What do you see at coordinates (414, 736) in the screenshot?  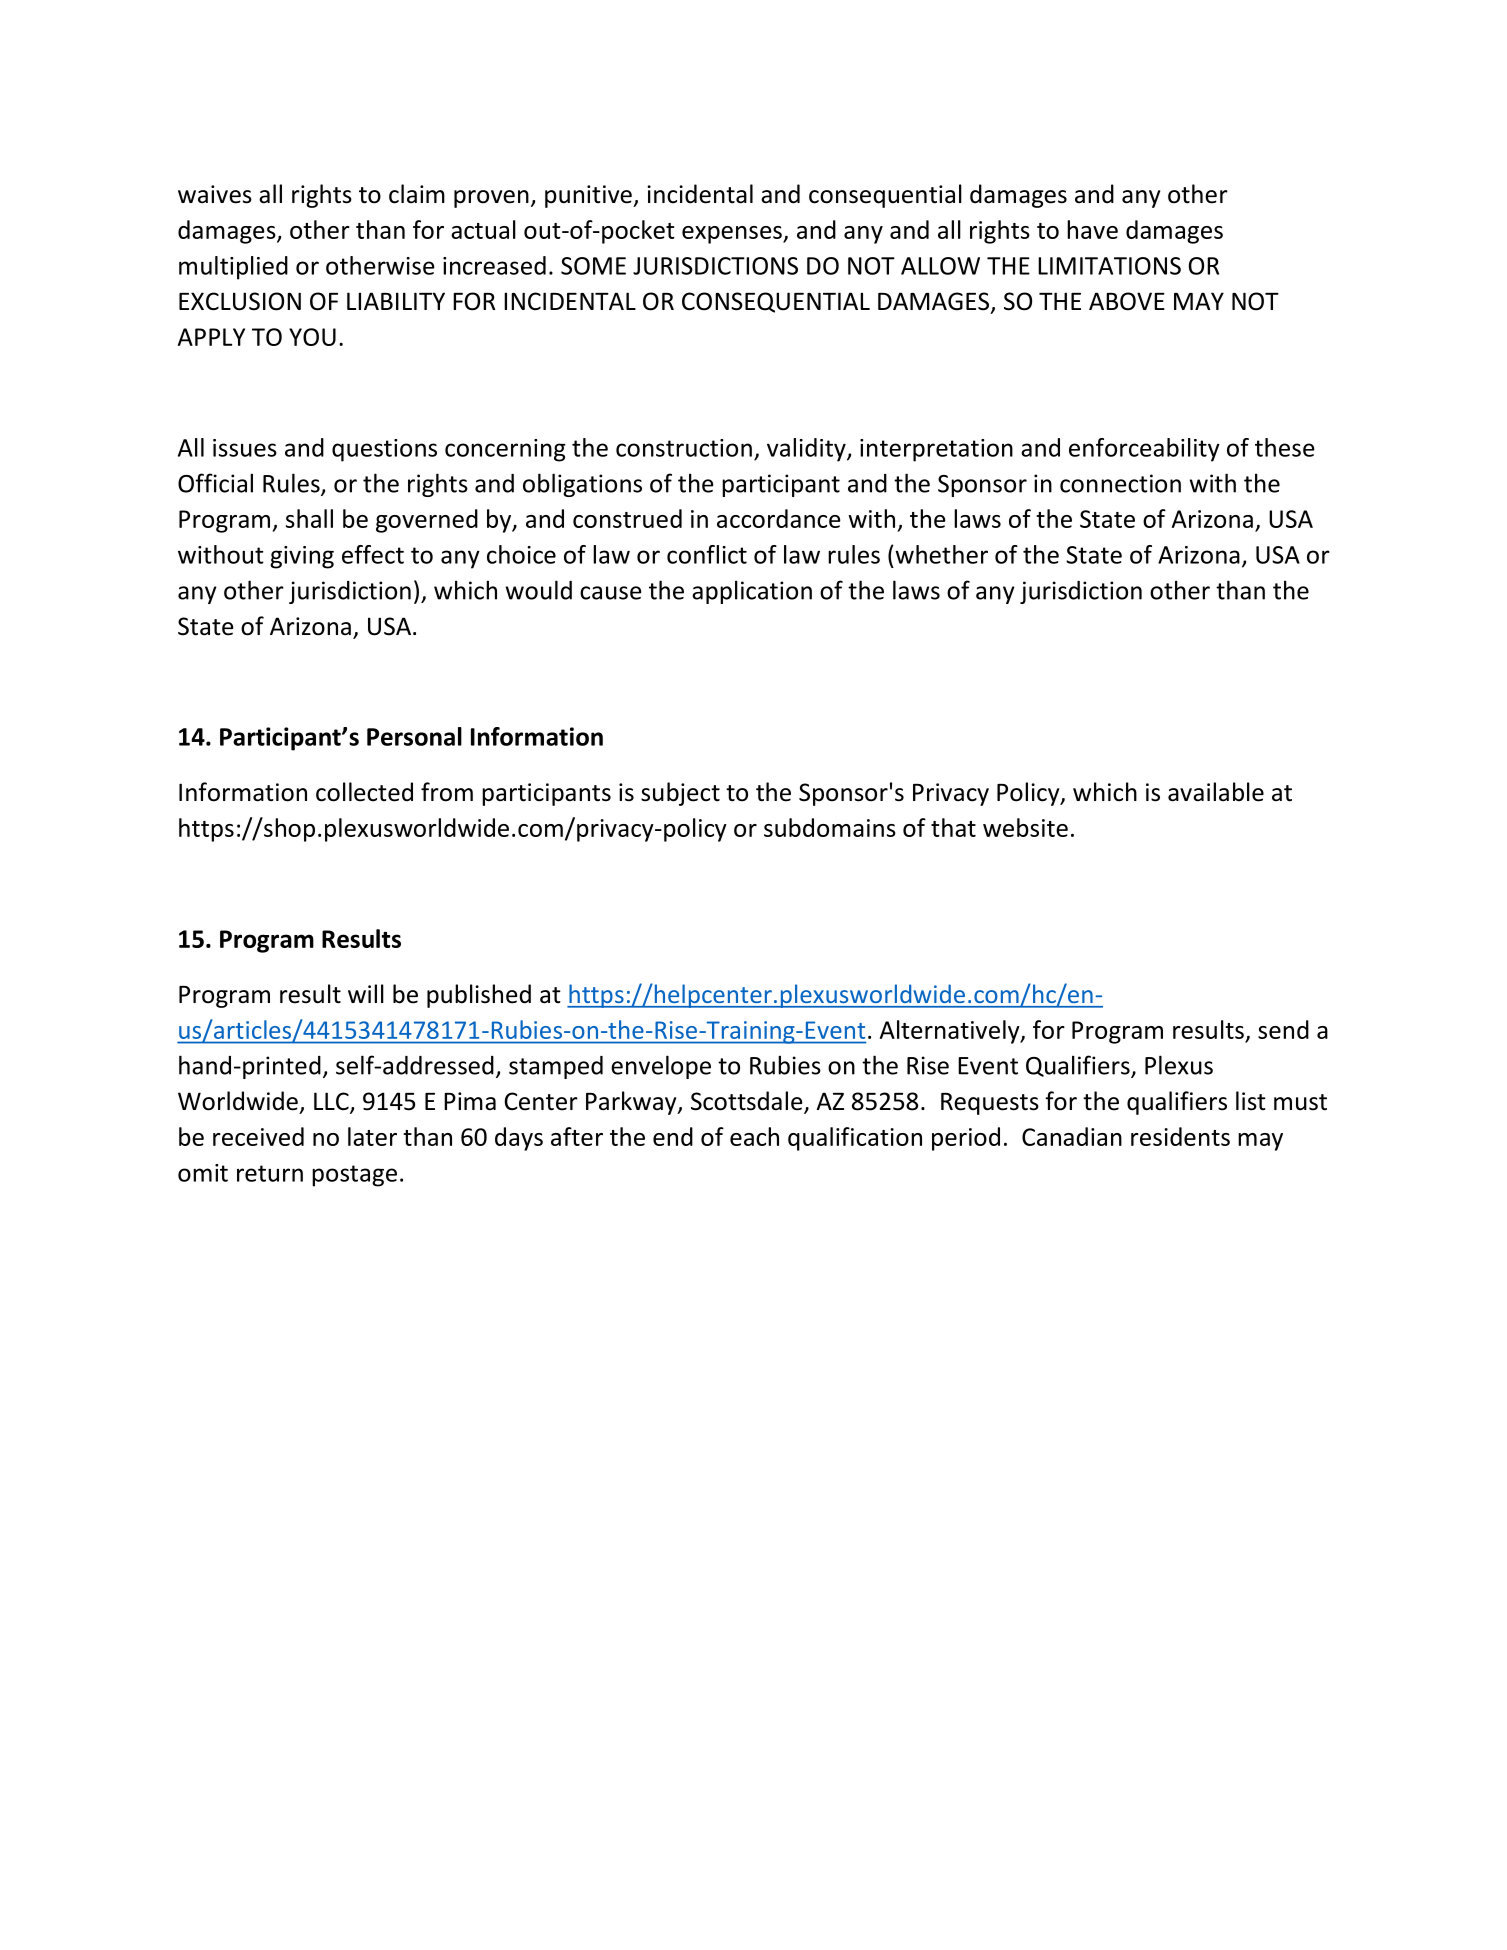 I see `Personal` at bounding box center [414, 736].
